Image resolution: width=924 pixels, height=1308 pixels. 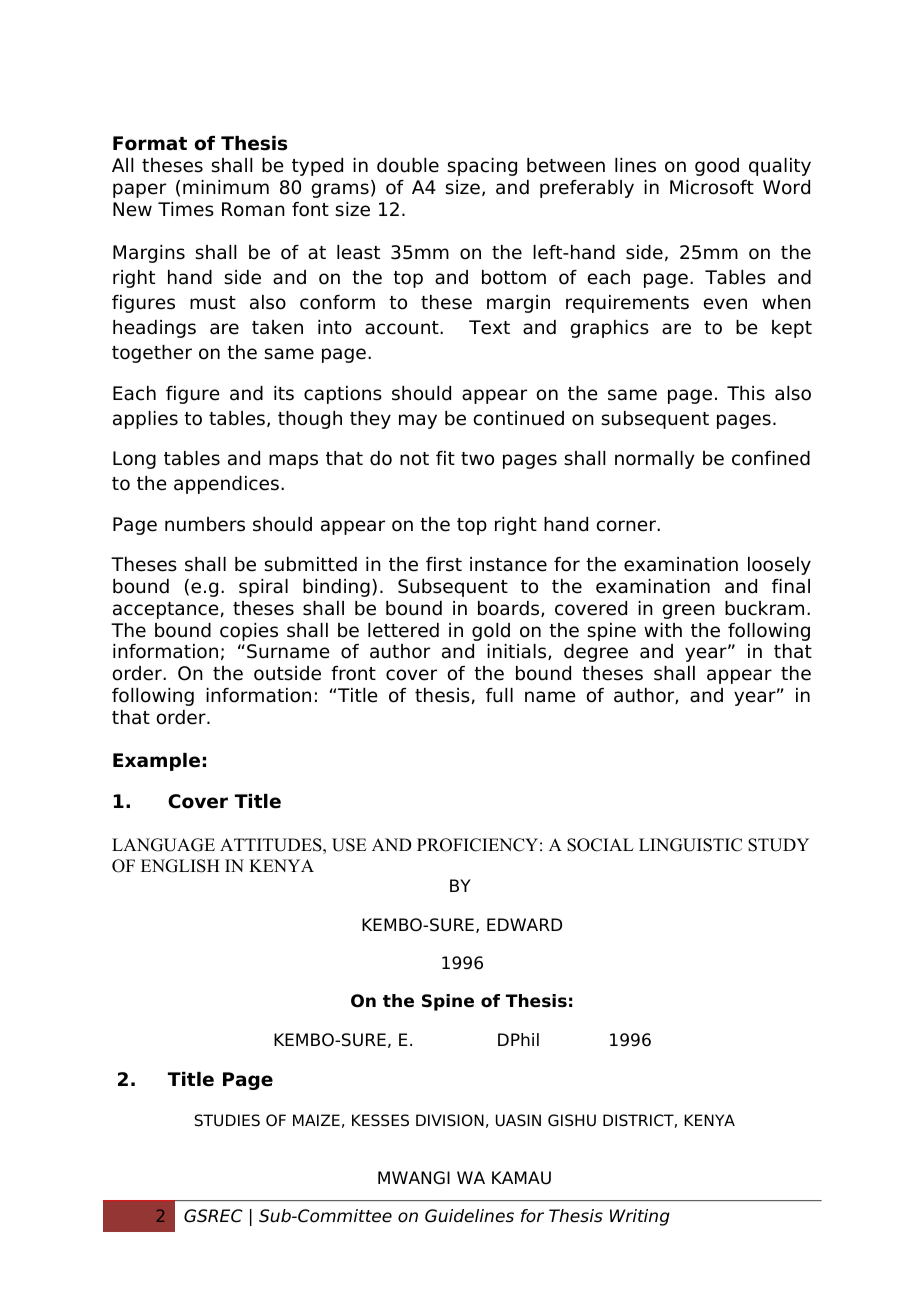 I want to click on minimum, so click(x=226, y=187).
